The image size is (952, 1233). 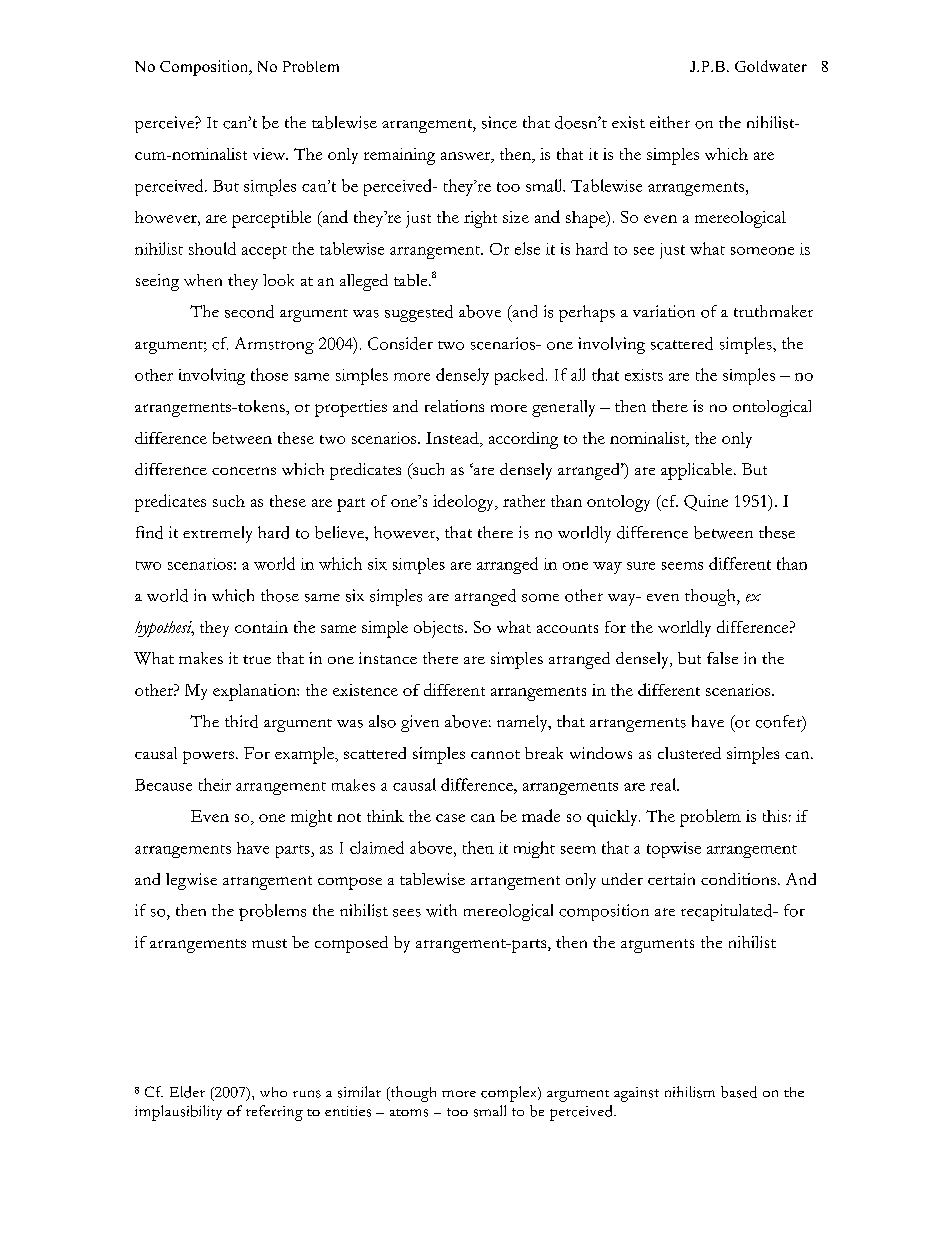 What do you see at coordinates (208, 757) in the screenshot?
I see `powers` at bounding box center [208, 757].
